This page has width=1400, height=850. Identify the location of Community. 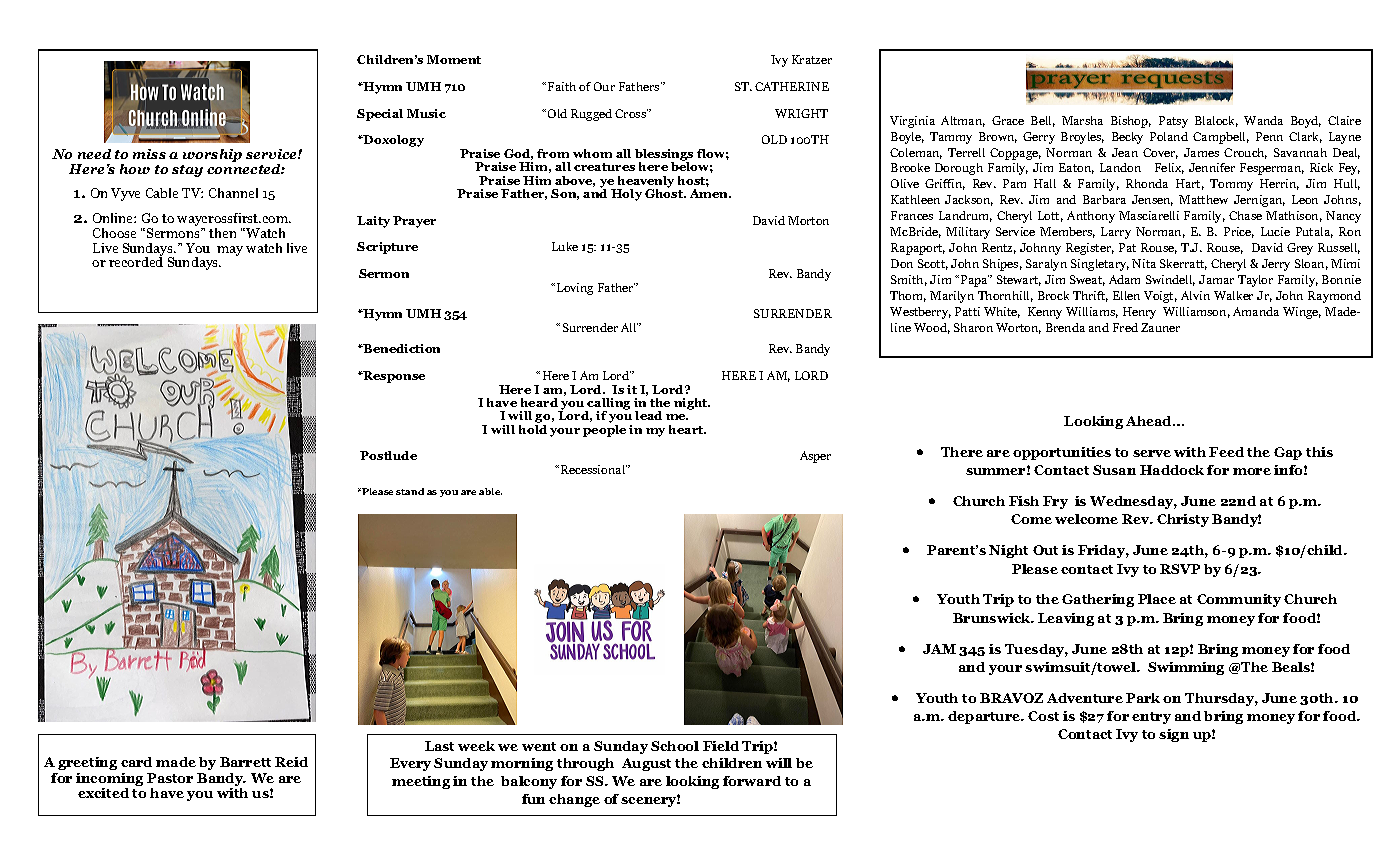
(1239, 600).
